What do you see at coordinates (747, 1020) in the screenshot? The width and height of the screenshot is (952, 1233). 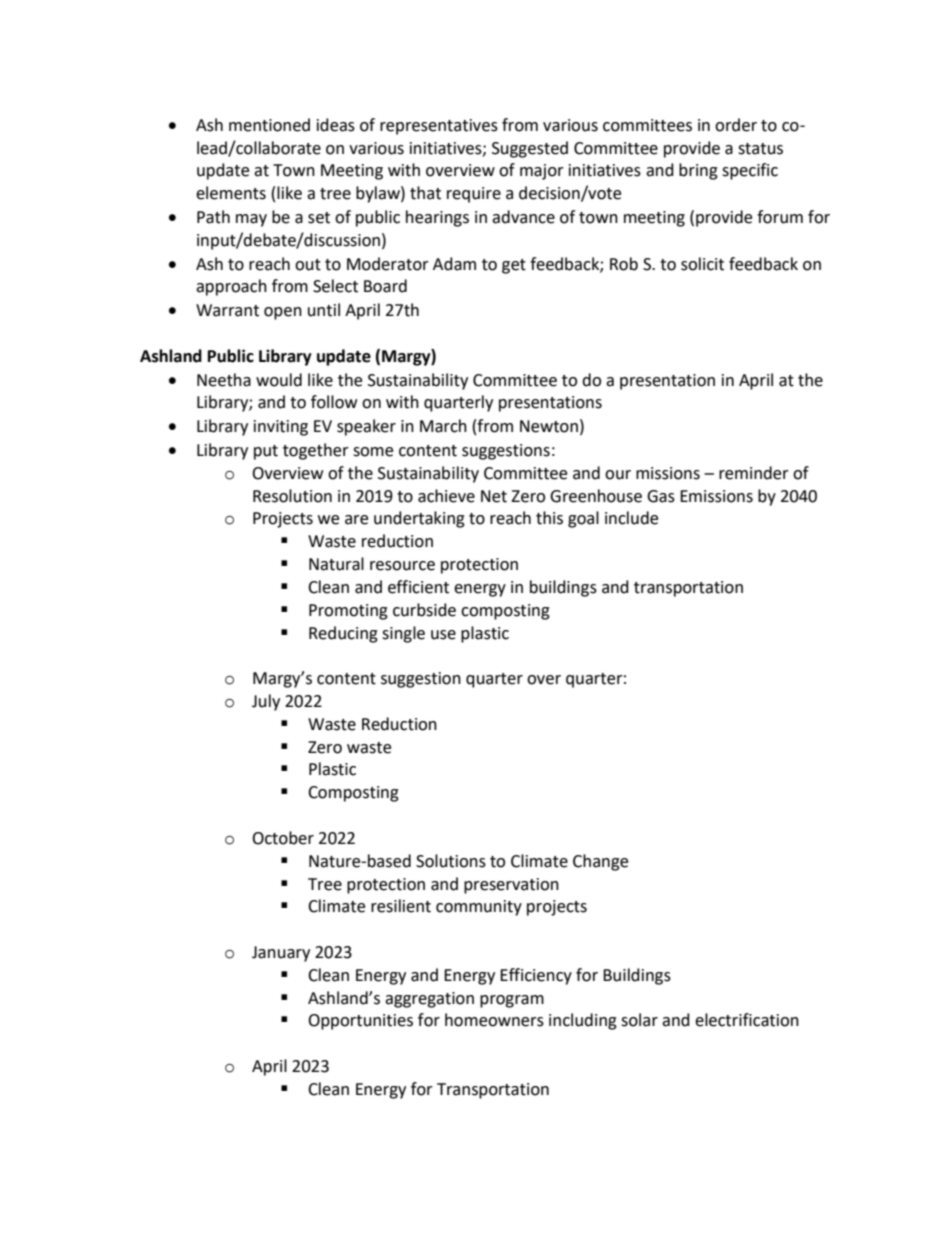 I see `electrification` at bounding box center [747, 1020].
